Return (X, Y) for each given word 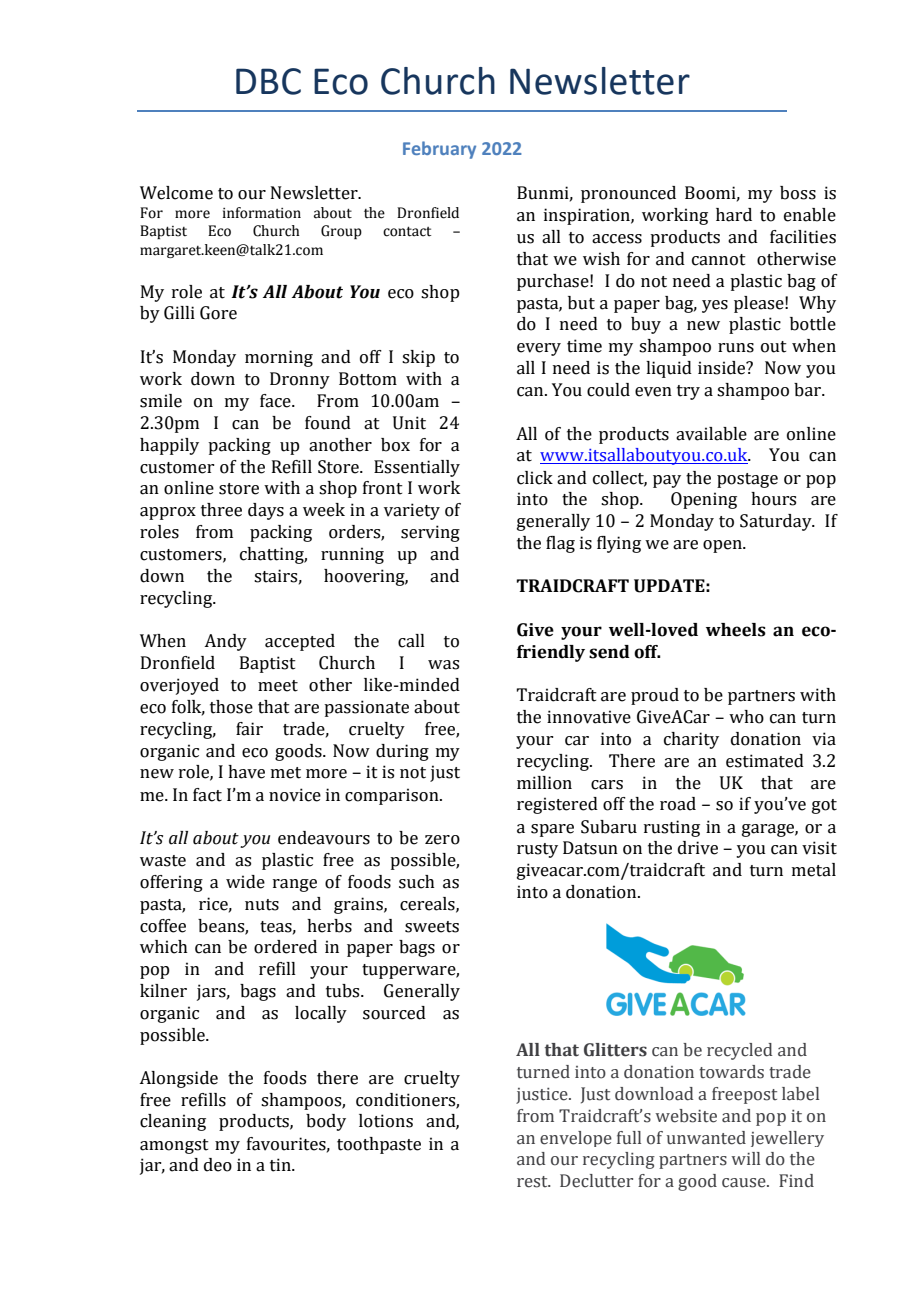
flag (560, 544)
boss (798, 193)
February (439, 150)
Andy (225, 642)
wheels (736, 630)
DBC (268, 81)
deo (218, 1165)
